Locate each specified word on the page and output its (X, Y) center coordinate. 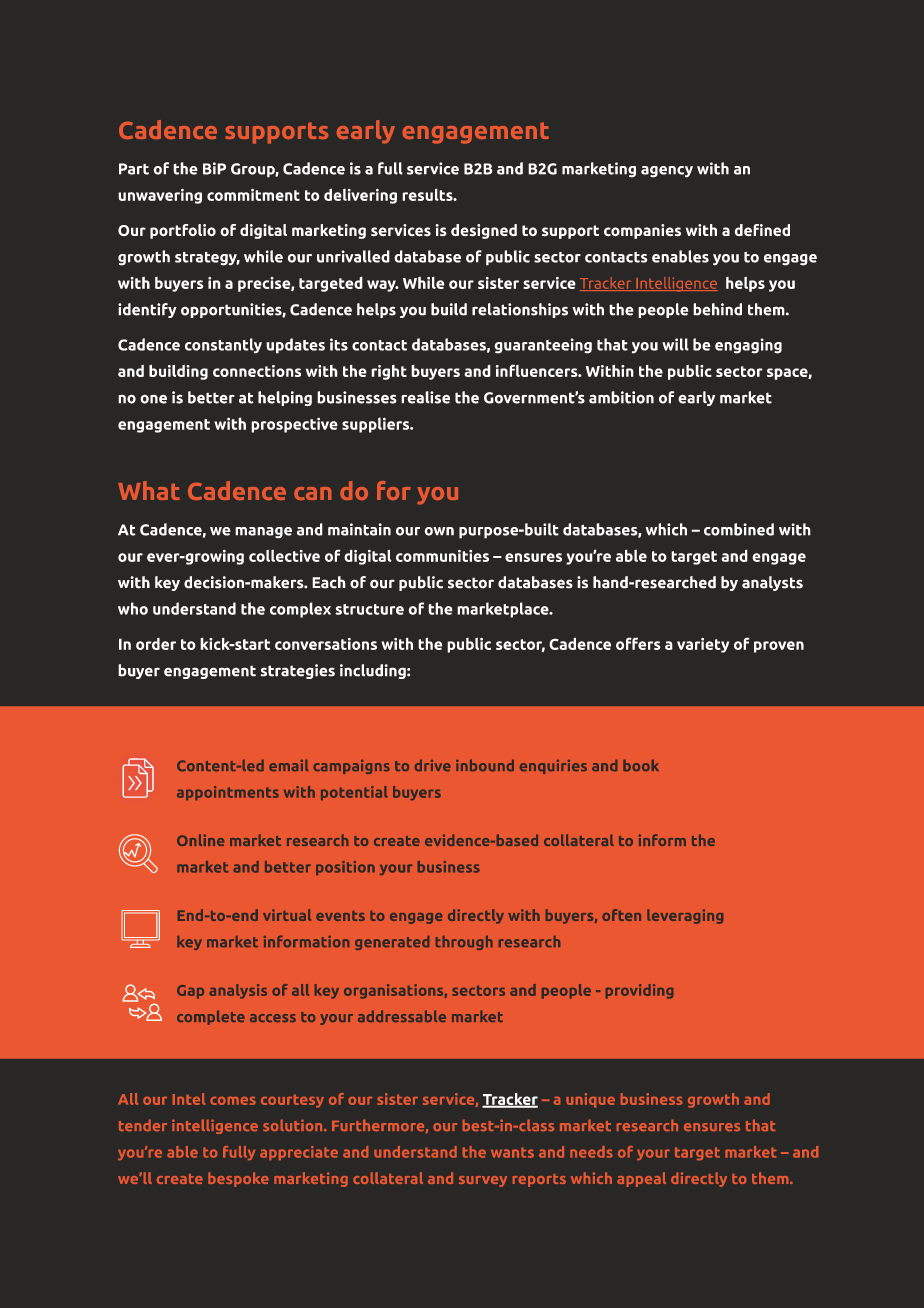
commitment (253, 194)
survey (483, 1181)
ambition (621, 397)
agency (667, 172)
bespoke (238, 1179)
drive (433, 765)
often (621, 915)
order (156, 644)
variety (703, 645)
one (153, 399)
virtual (287, 915)
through (464, 943)
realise (425, 397)
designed (484, 231)
